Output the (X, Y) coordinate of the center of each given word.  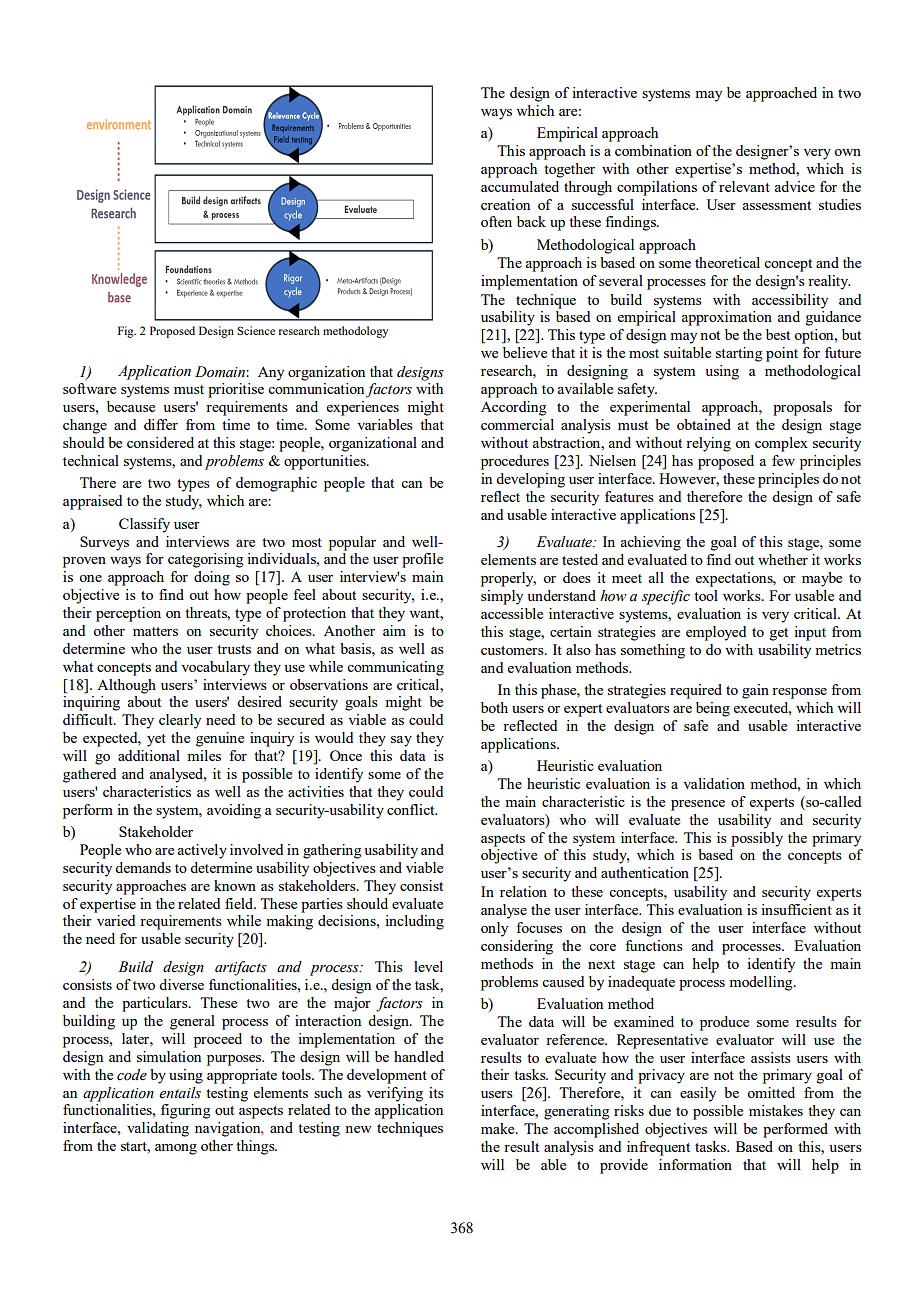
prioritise (236, 390)
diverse (181, 984)
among (176, 1149)
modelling (762, 983)
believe (525, 352)
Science (256, 330)
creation (505, 204)
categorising (205, 560)
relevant (744, 186)
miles (204, 755)
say (401, 741)
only (494, 929)
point (782, 354)
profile (422, 560)
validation (714, 783)
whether (783, 559)
